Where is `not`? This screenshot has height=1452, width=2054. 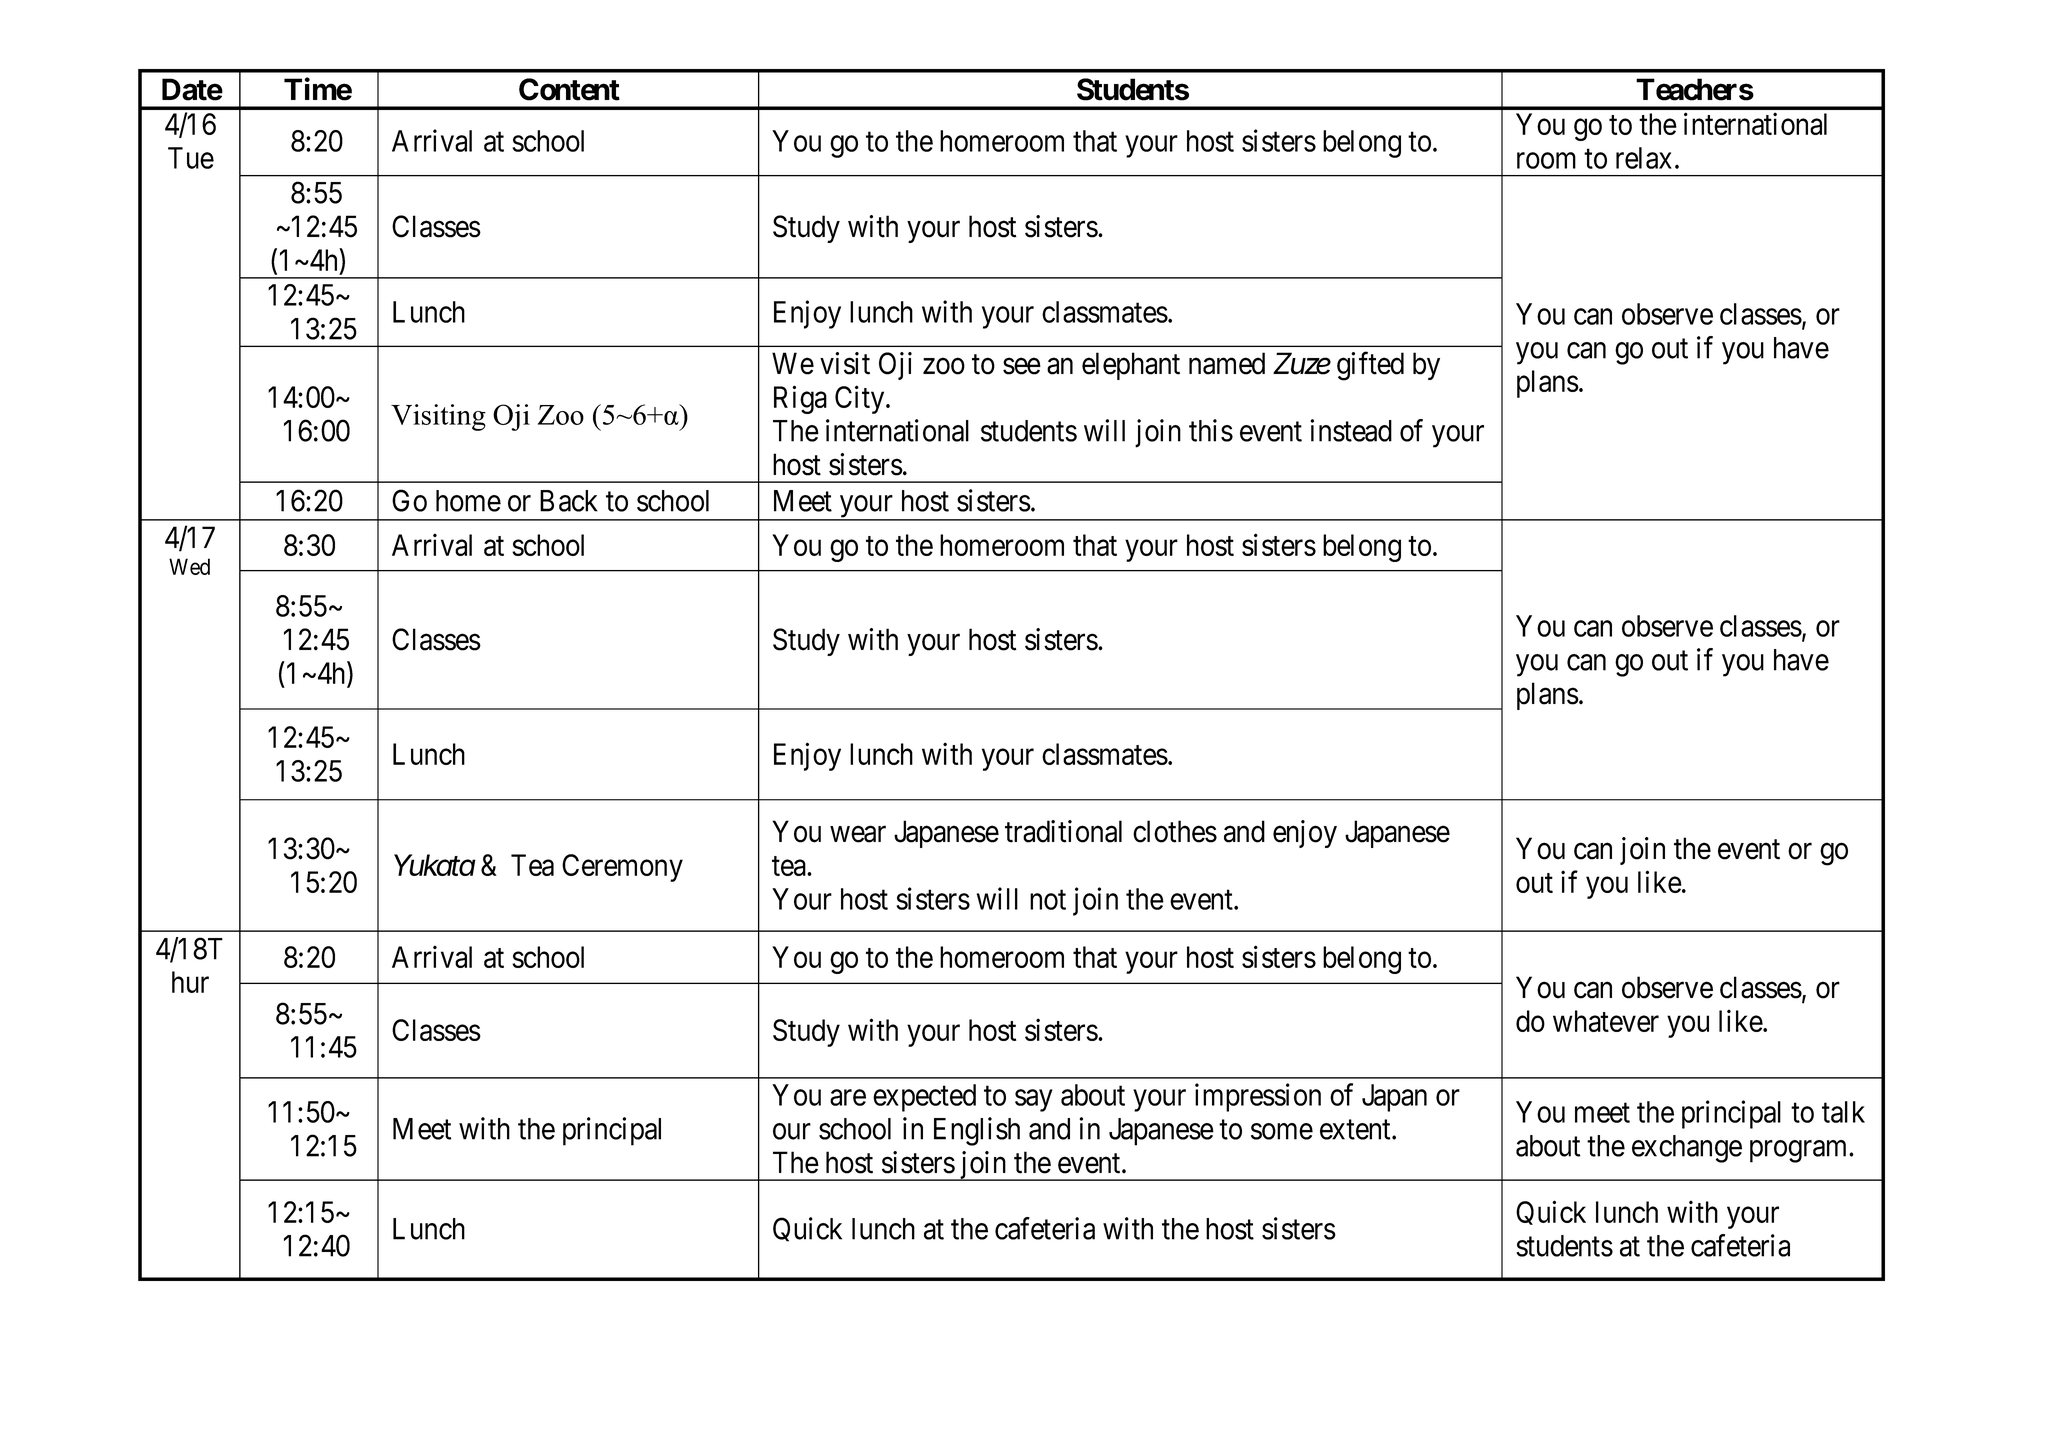 not is located at coordinates (1048, 900).
